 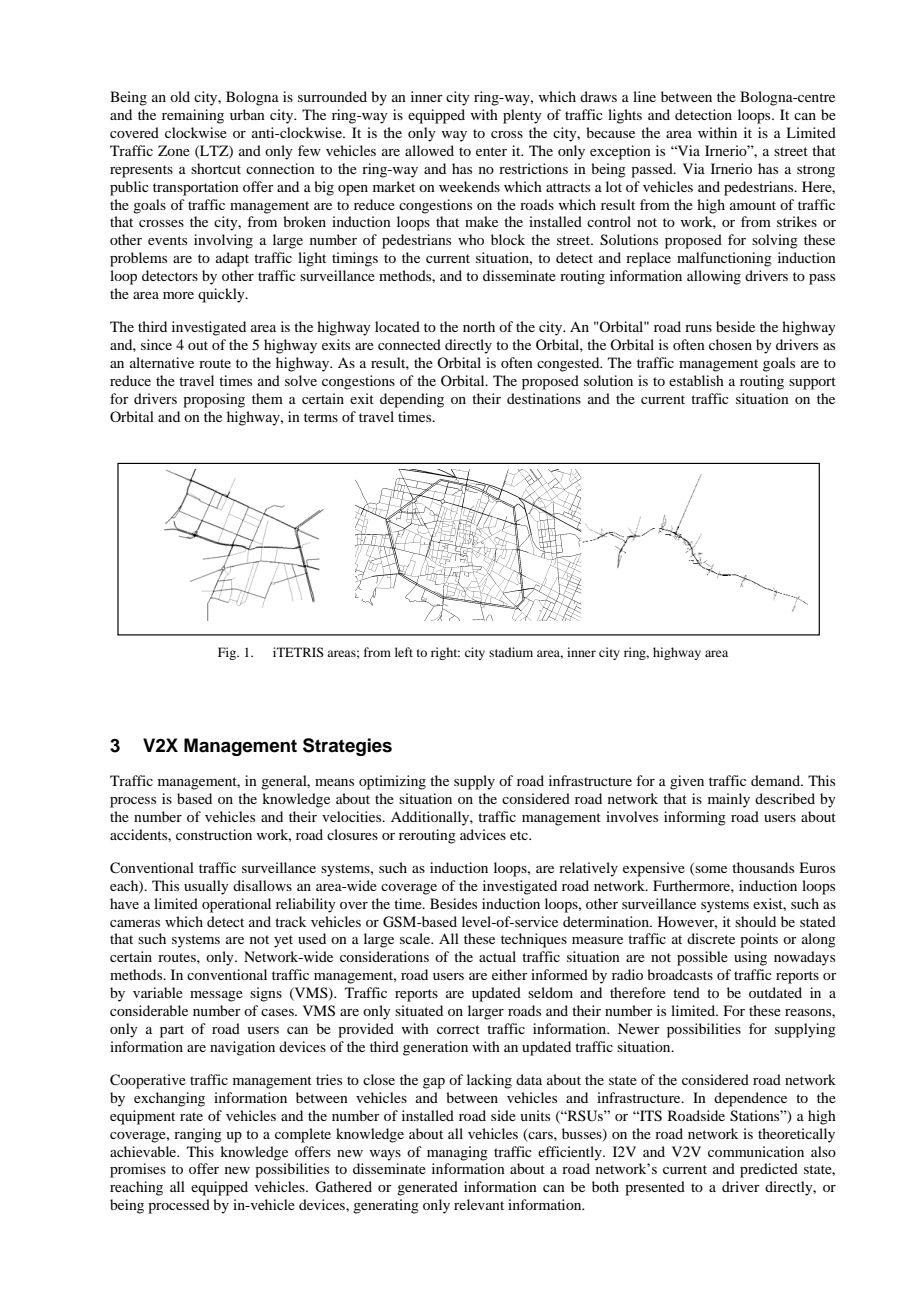 I want to click on demand, so click(x=776, y=780).
